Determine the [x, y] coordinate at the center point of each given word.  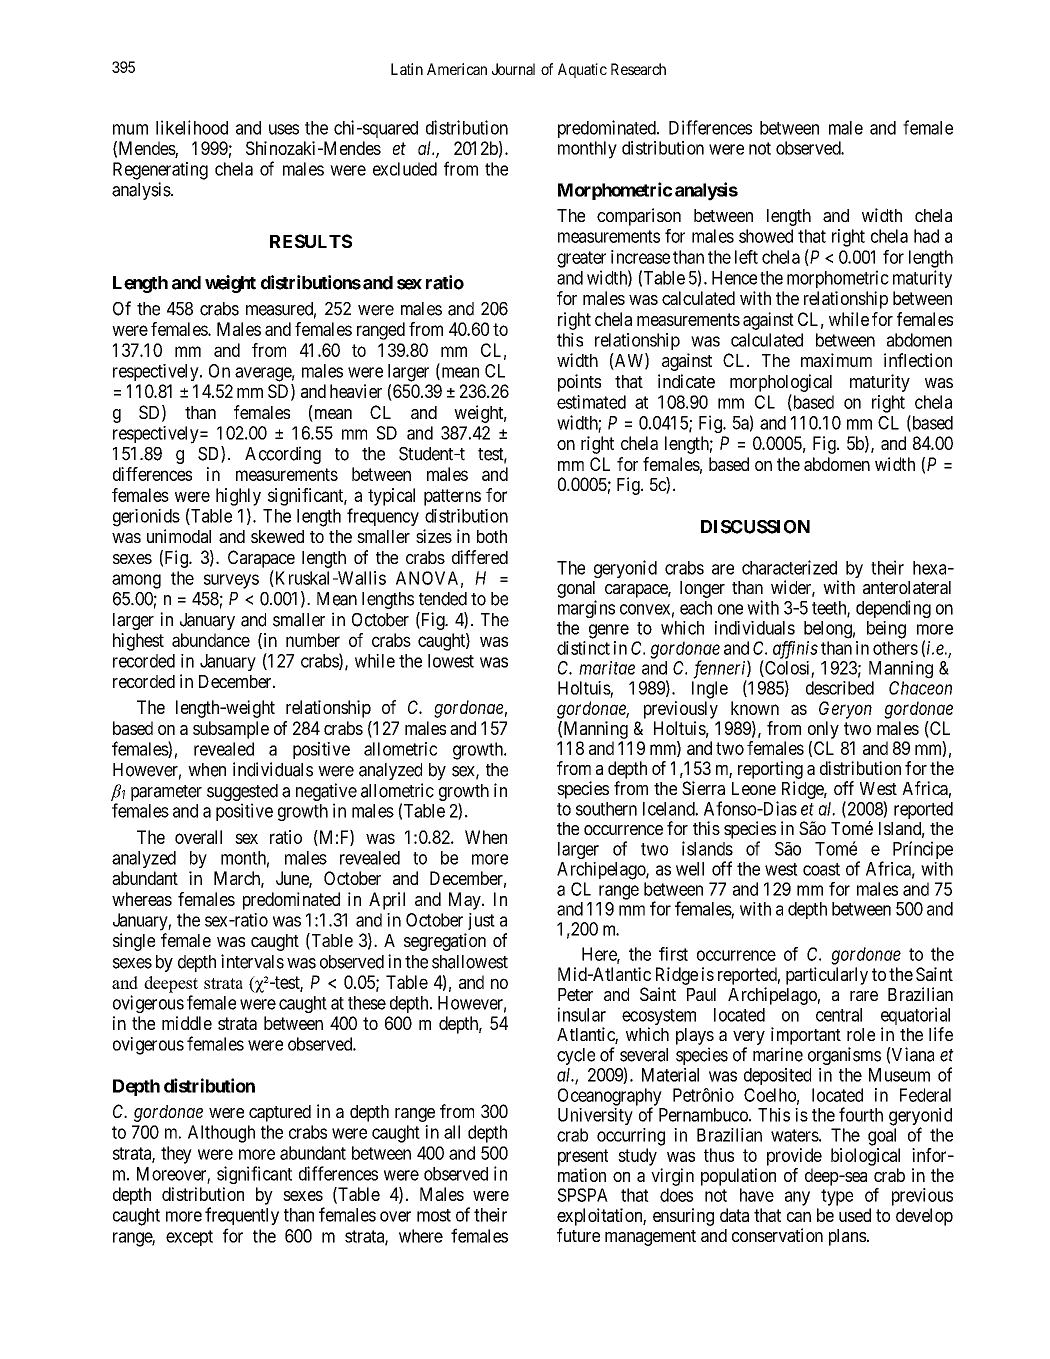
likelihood [192, 127]
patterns [452, 497]
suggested [242, 794]
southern [606, 809]
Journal [513, 69]
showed [766, 236]
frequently [242, 1216]
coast [821, 869]
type [837, 1197]
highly [238, 497]
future [578, 1235]
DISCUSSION [755, 527]
